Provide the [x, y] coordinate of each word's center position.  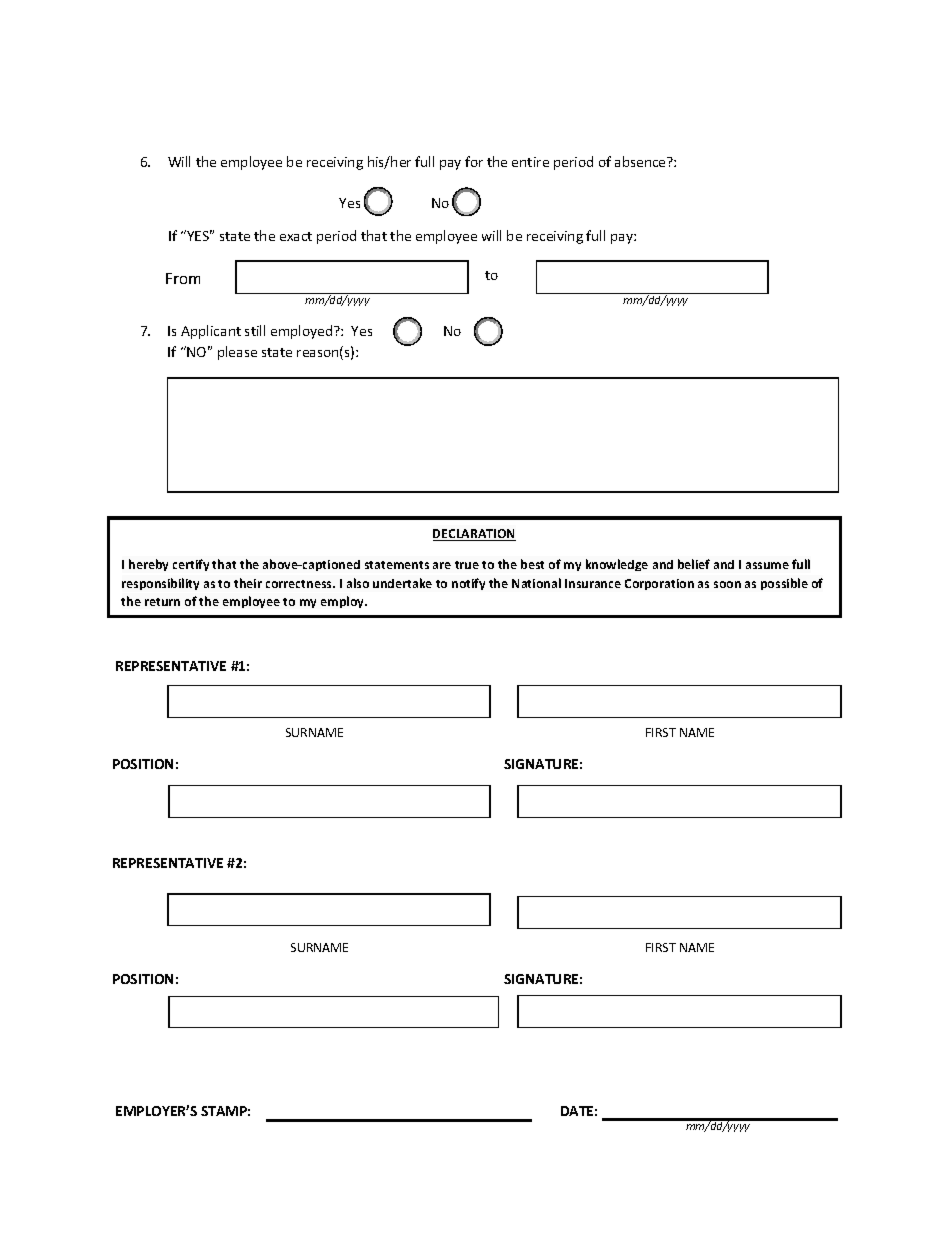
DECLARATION [474, 535]
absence [641, 161]
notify [468, 584]
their [248, 583]
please [237, 353]
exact [296, 236]
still [255, 330]
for [474, 161]
